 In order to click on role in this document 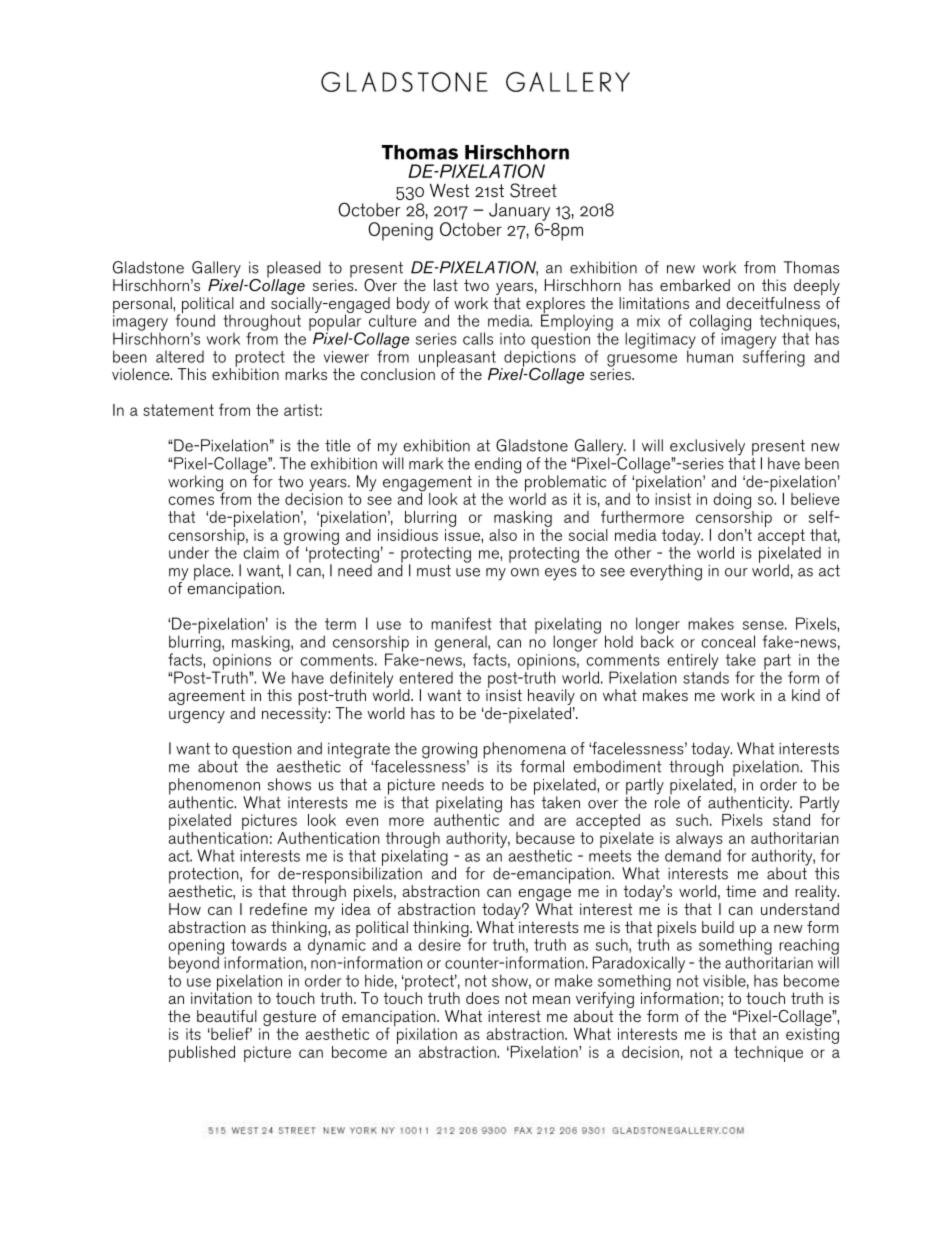, I will do `click(667, 801)`.
